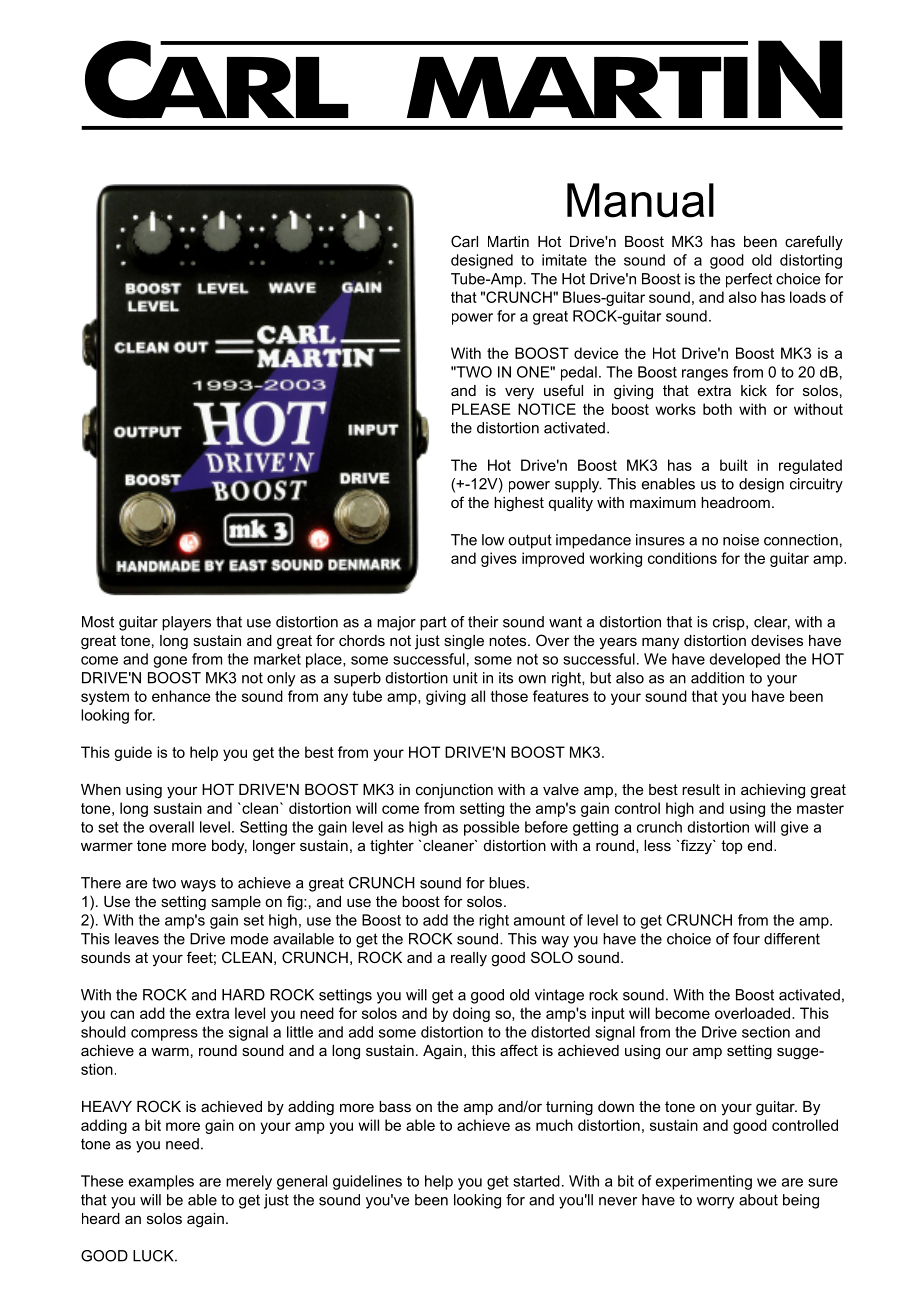  I want to click on players, so click(186, 623).
